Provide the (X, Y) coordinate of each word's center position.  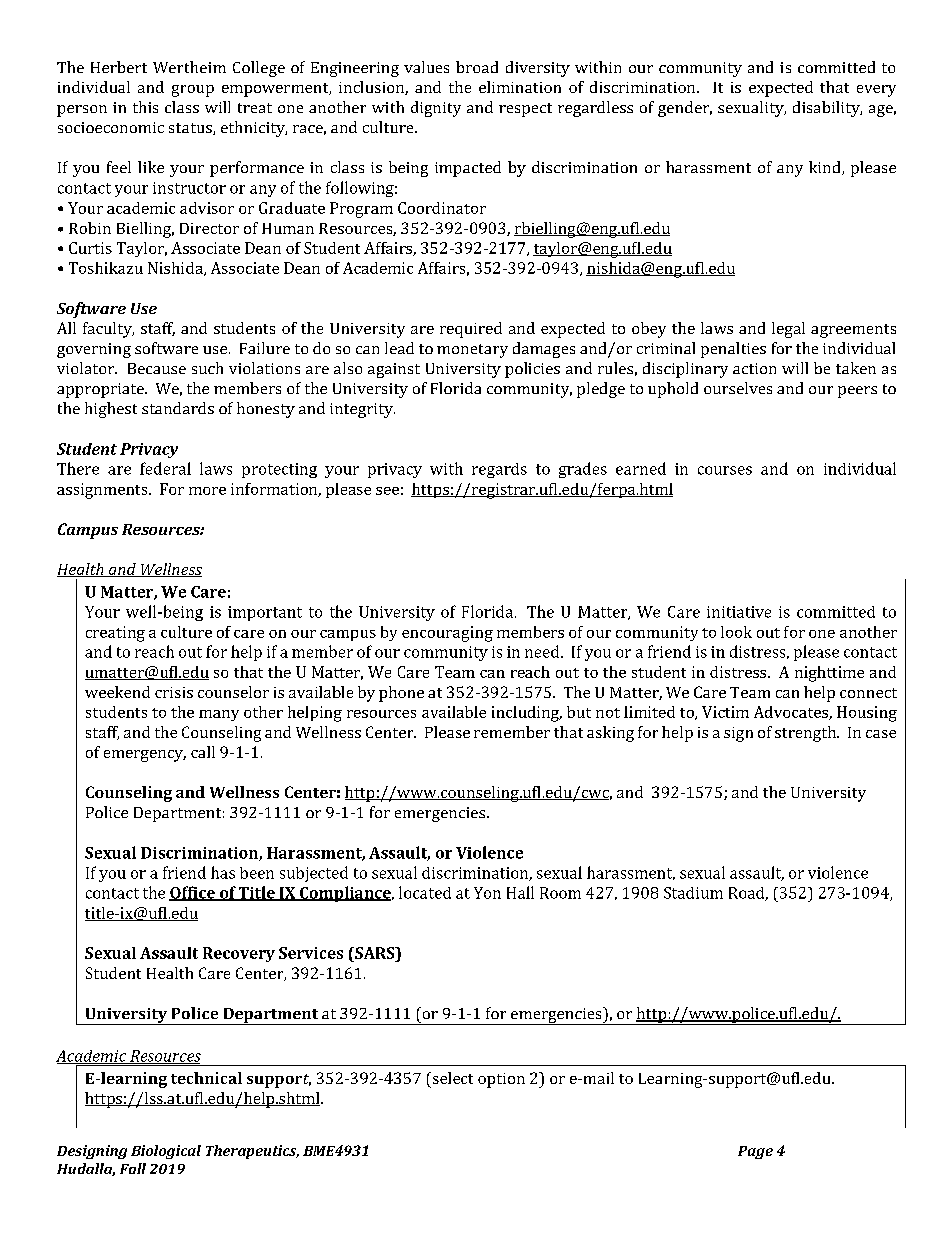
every (876, 91)
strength (807, 734)
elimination (520, 87)
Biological (166, 1152)
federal (165, 468)
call (203, 752)
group (193, 91)
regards (499, 470)
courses (725, 470)
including (526, 714)
